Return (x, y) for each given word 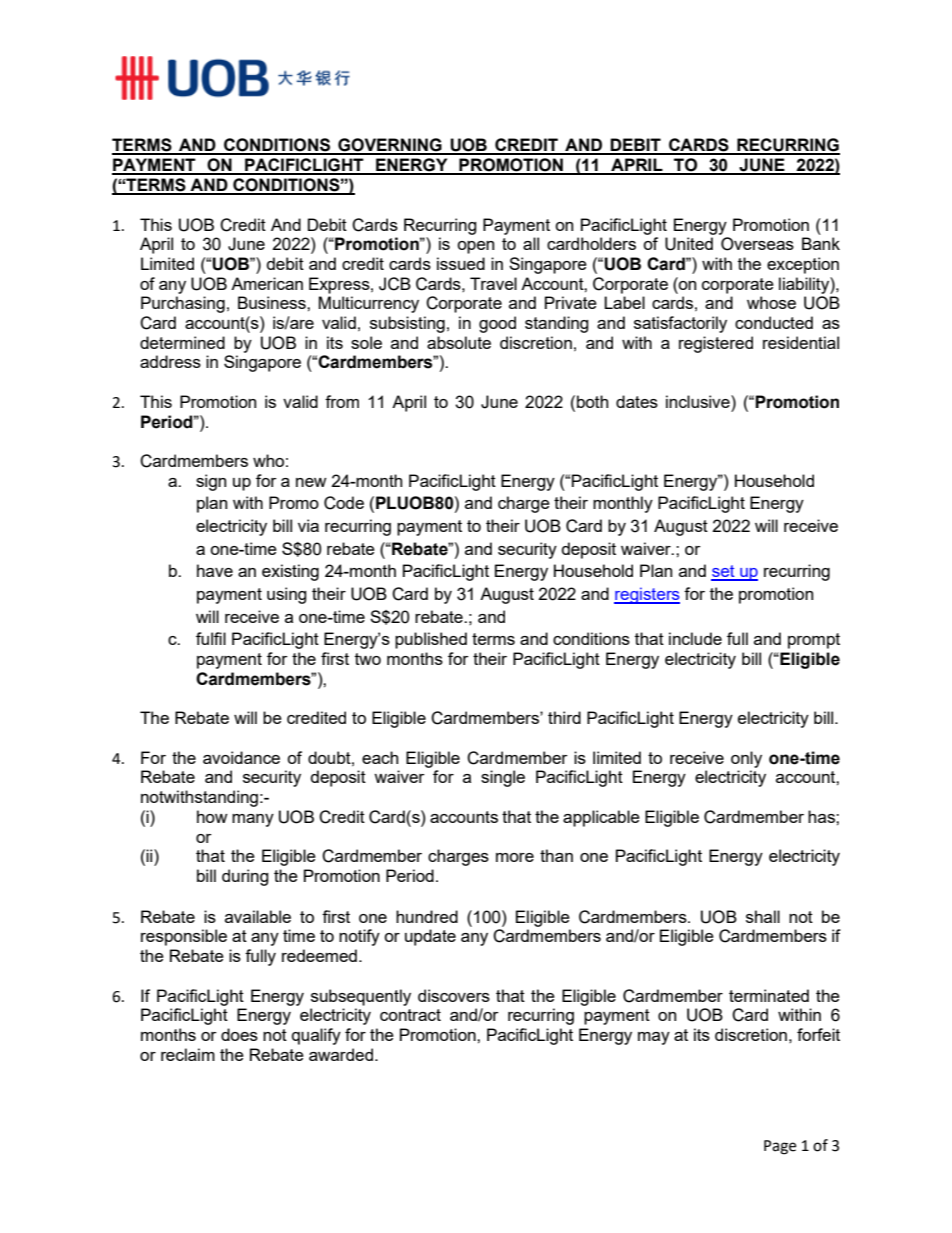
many (253, 820)
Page (780, 1147)
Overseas (757, 244)
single (503, 778)
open (475, 247)
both (592, 401)
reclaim (188, 1054)
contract (410, 1015)
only (746, 759)
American (267, 283)
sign (211, 482)
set (724, 572)
